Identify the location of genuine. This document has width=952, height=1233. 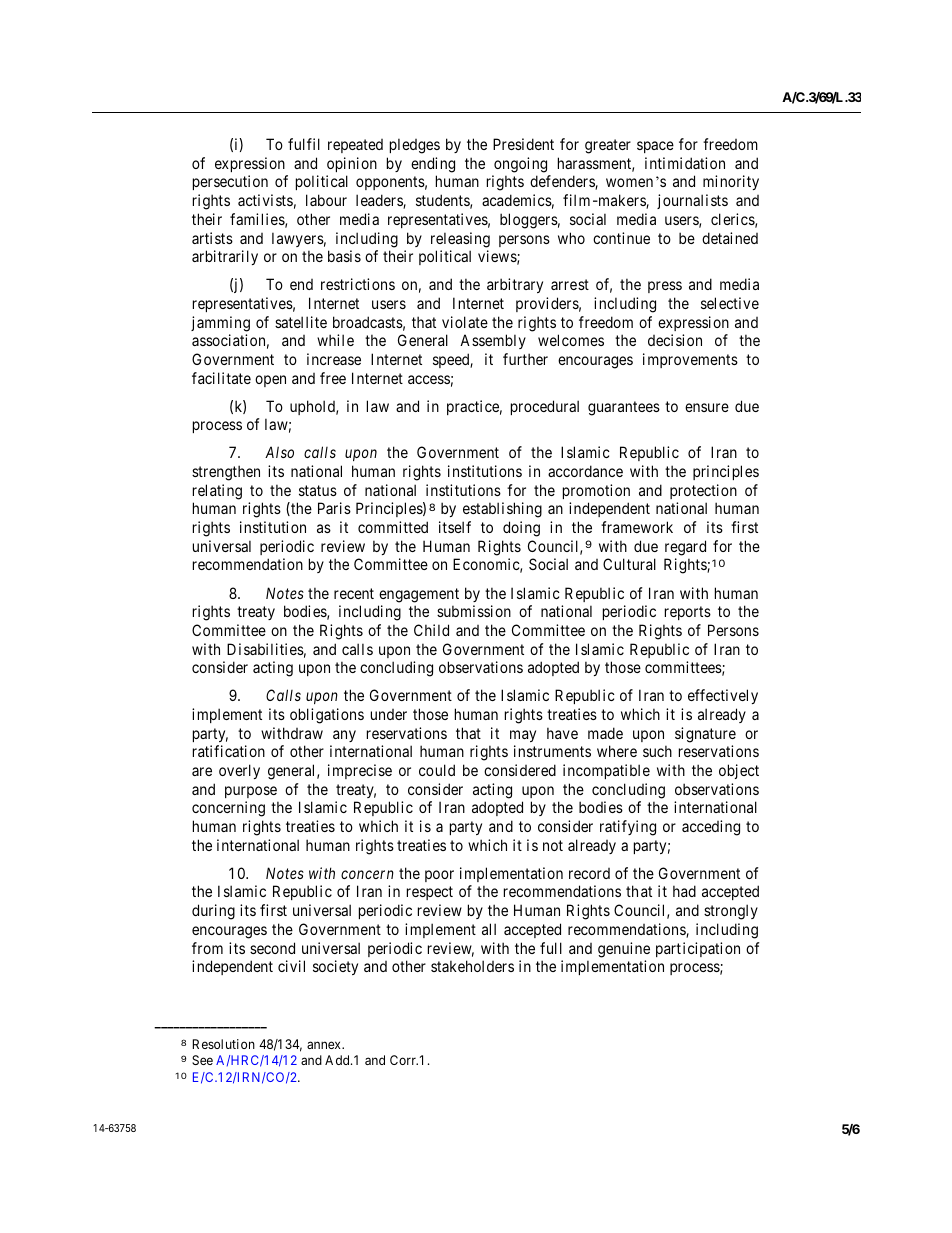
(624, 950).
